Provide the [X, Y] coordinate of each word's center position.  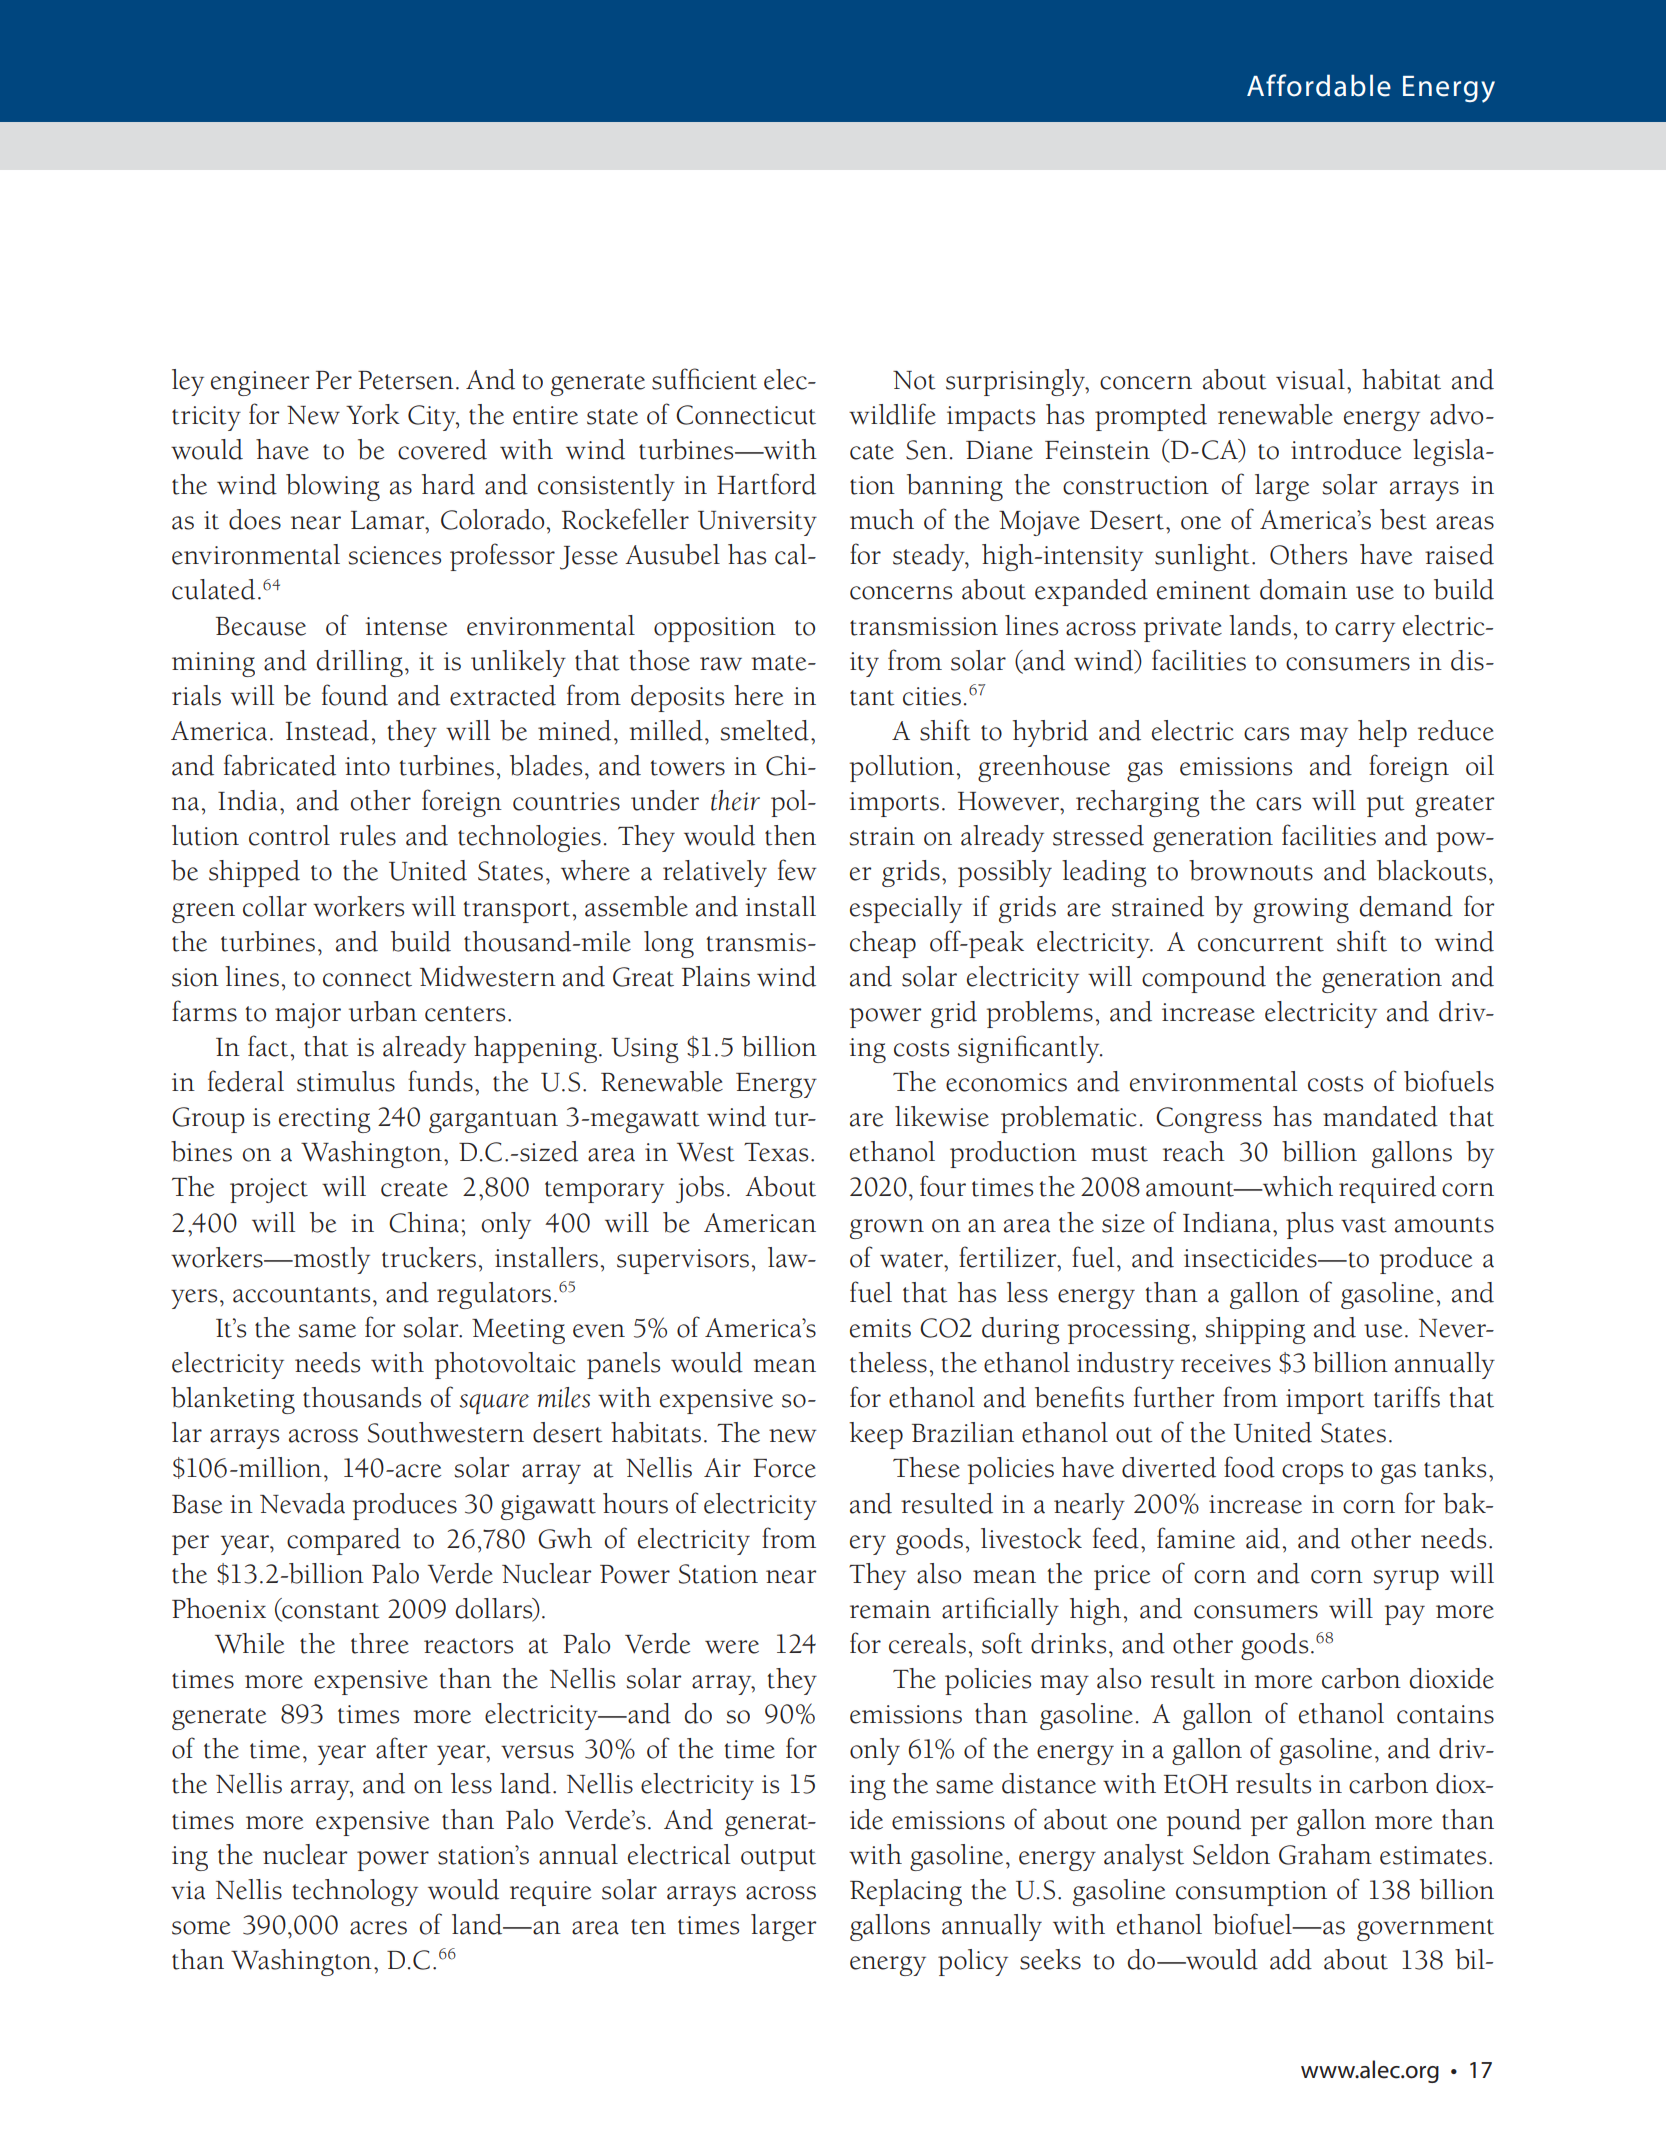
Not [914, 380]
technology [355, 1892]
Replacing [906, 1892]
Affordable [1319, 85]
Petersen [406, 380]
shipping [1256, 1330]
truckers [429, 1257]
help [1382, 733]
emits [880, 1328]
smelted [765, 730]
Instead [327, 730]
